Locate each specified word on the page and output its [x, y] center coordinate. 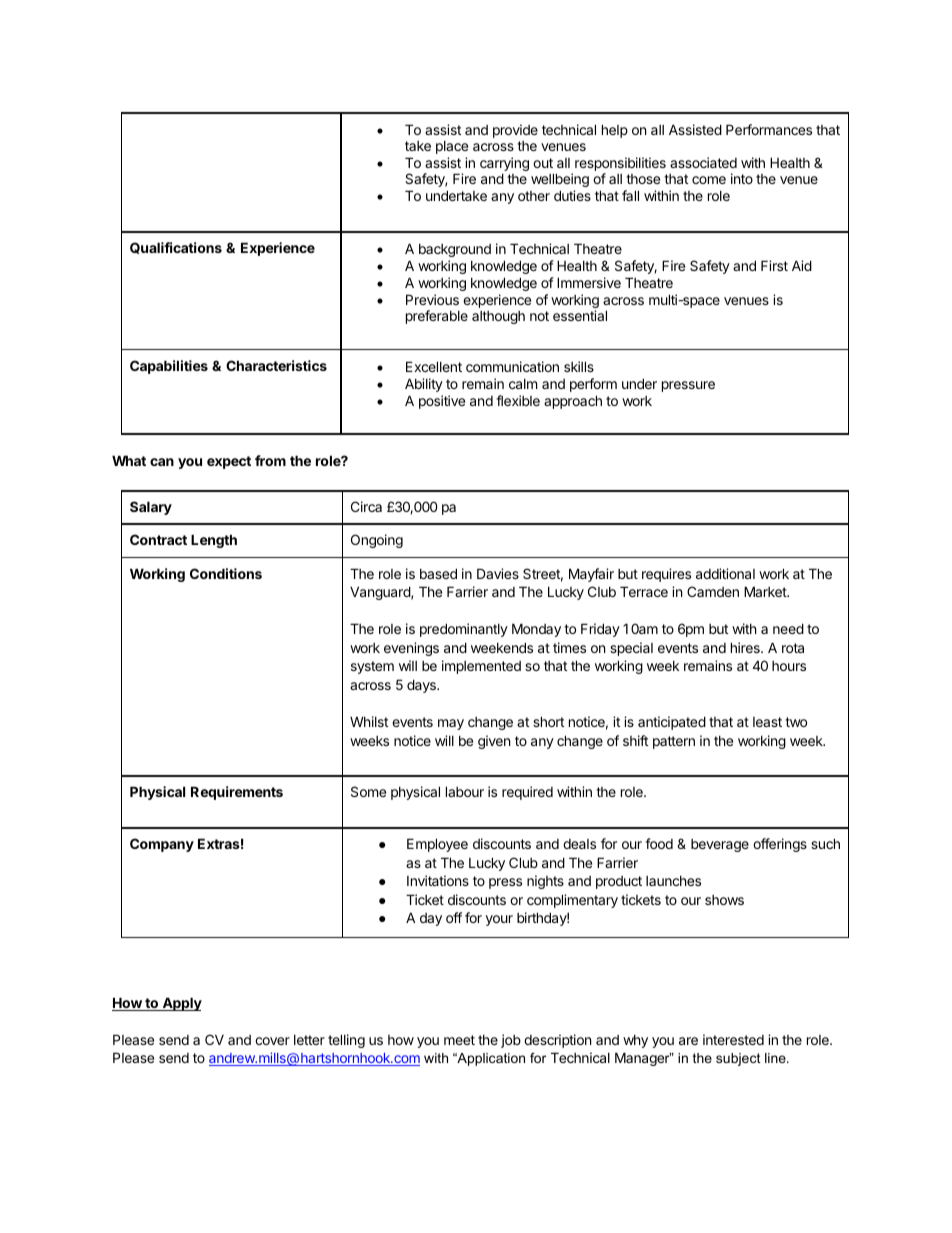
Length [214, 541]
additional [725, 573]
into [742, 178]
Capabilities [169, 367]
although [498, 317]
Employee [437, 845]
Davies [498, 573]
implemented [481, 667]
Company [162, 845]
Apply [181, 1004]
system [372, 667]
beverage [720, 845]
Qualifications [176, 248]
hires [746, 647]
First [774, 265]
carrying [504, 165]
